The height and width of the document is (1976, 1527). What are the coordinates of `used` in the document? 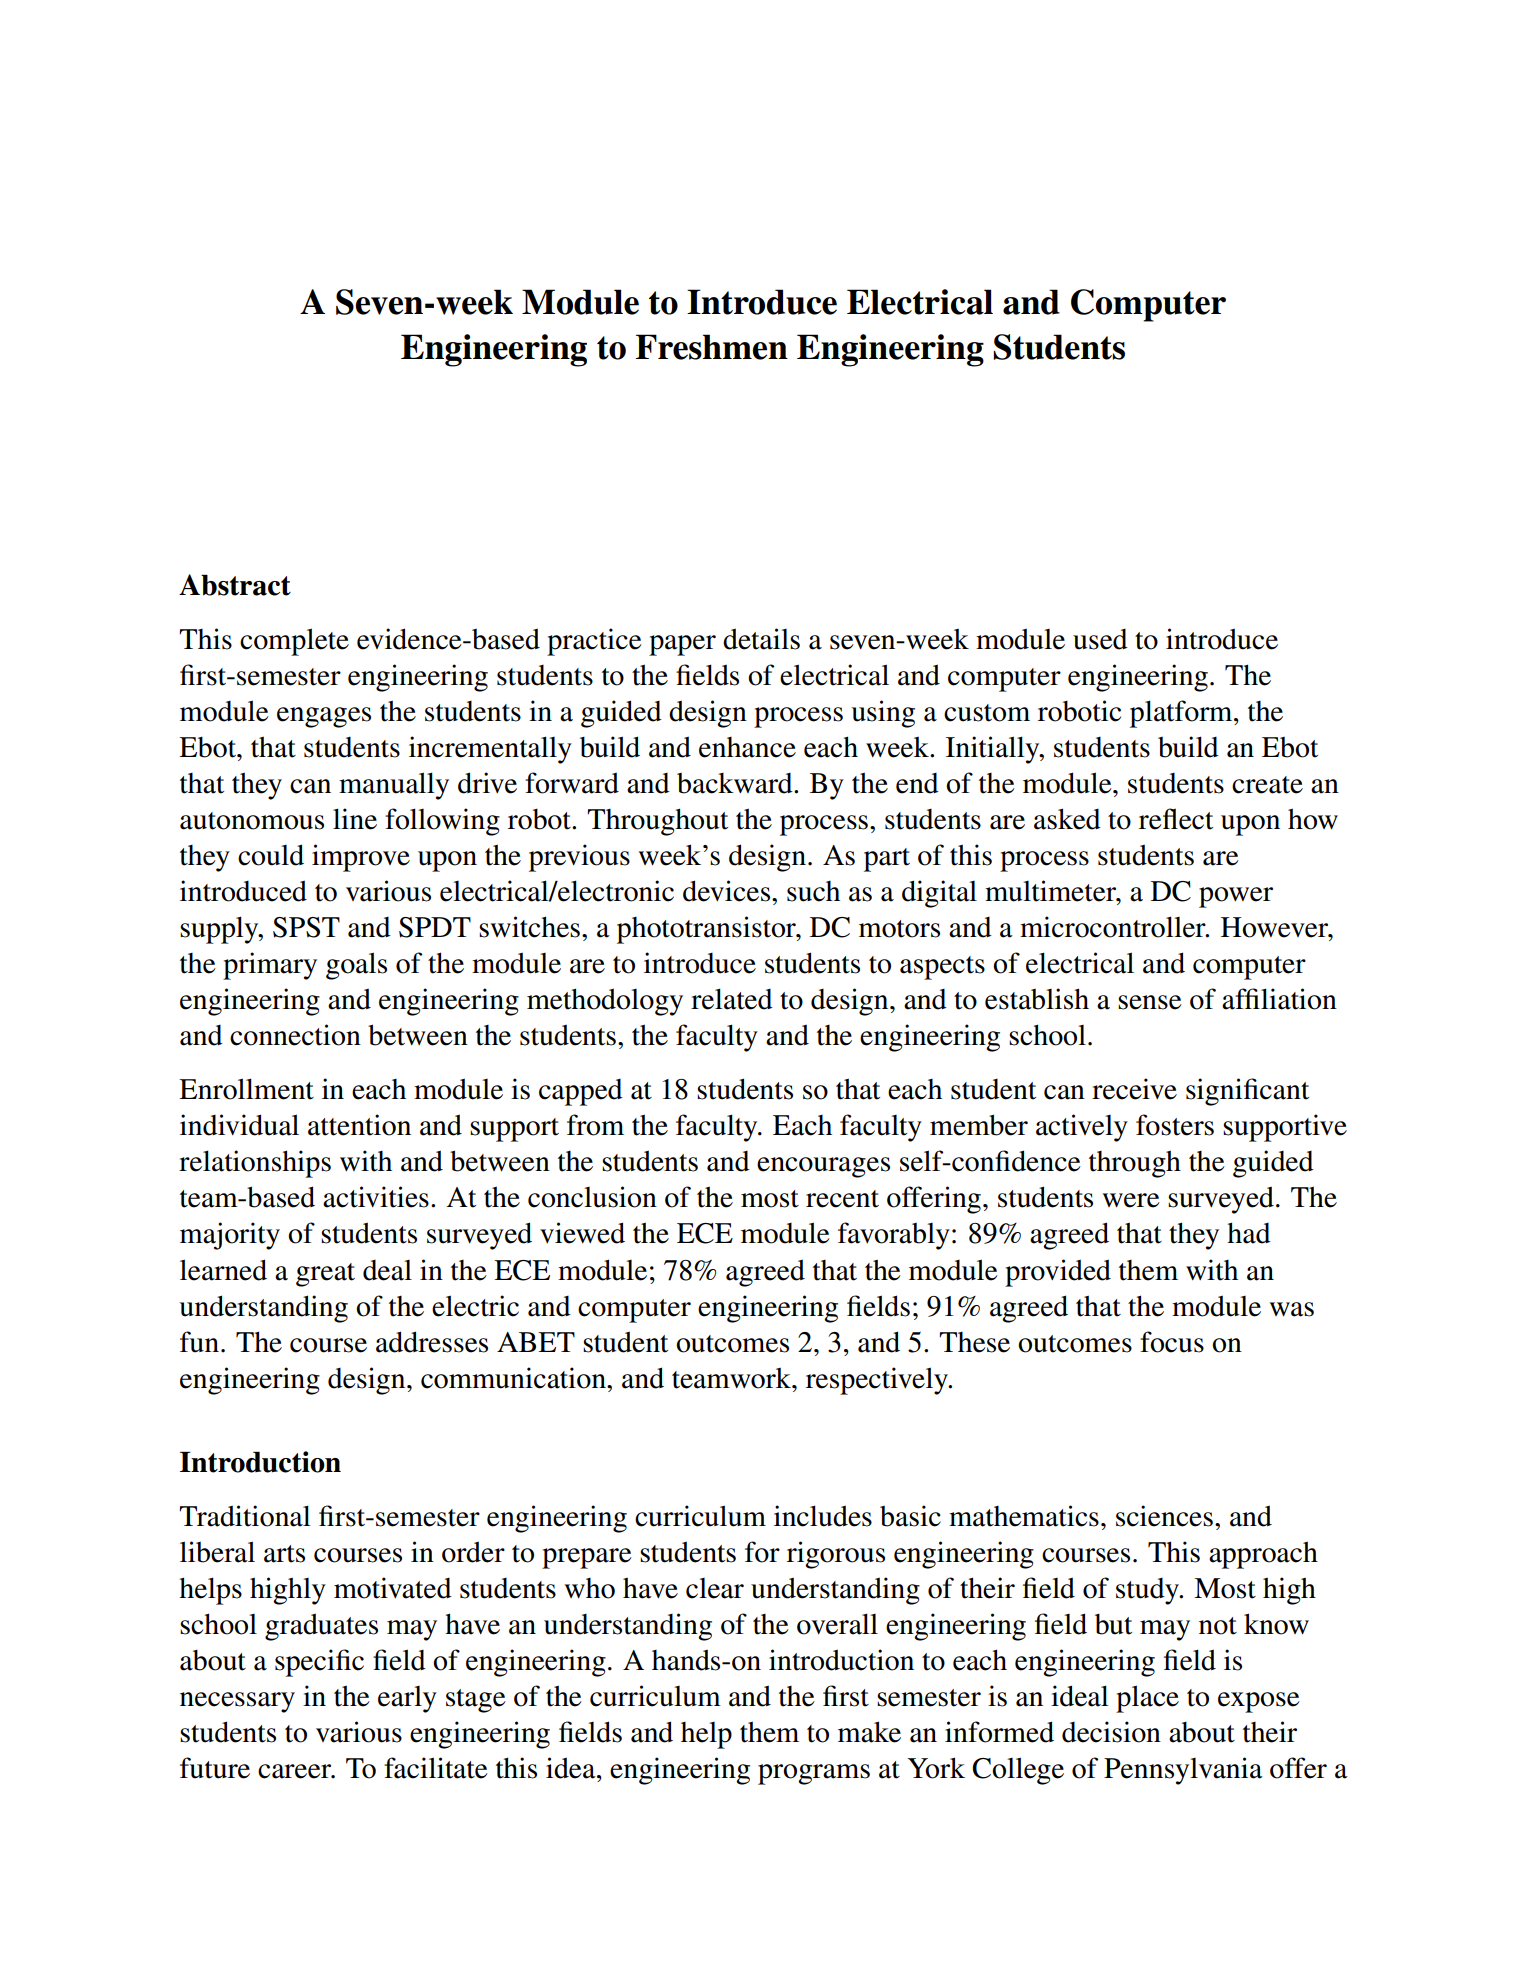 It's located at (1100, 639).
